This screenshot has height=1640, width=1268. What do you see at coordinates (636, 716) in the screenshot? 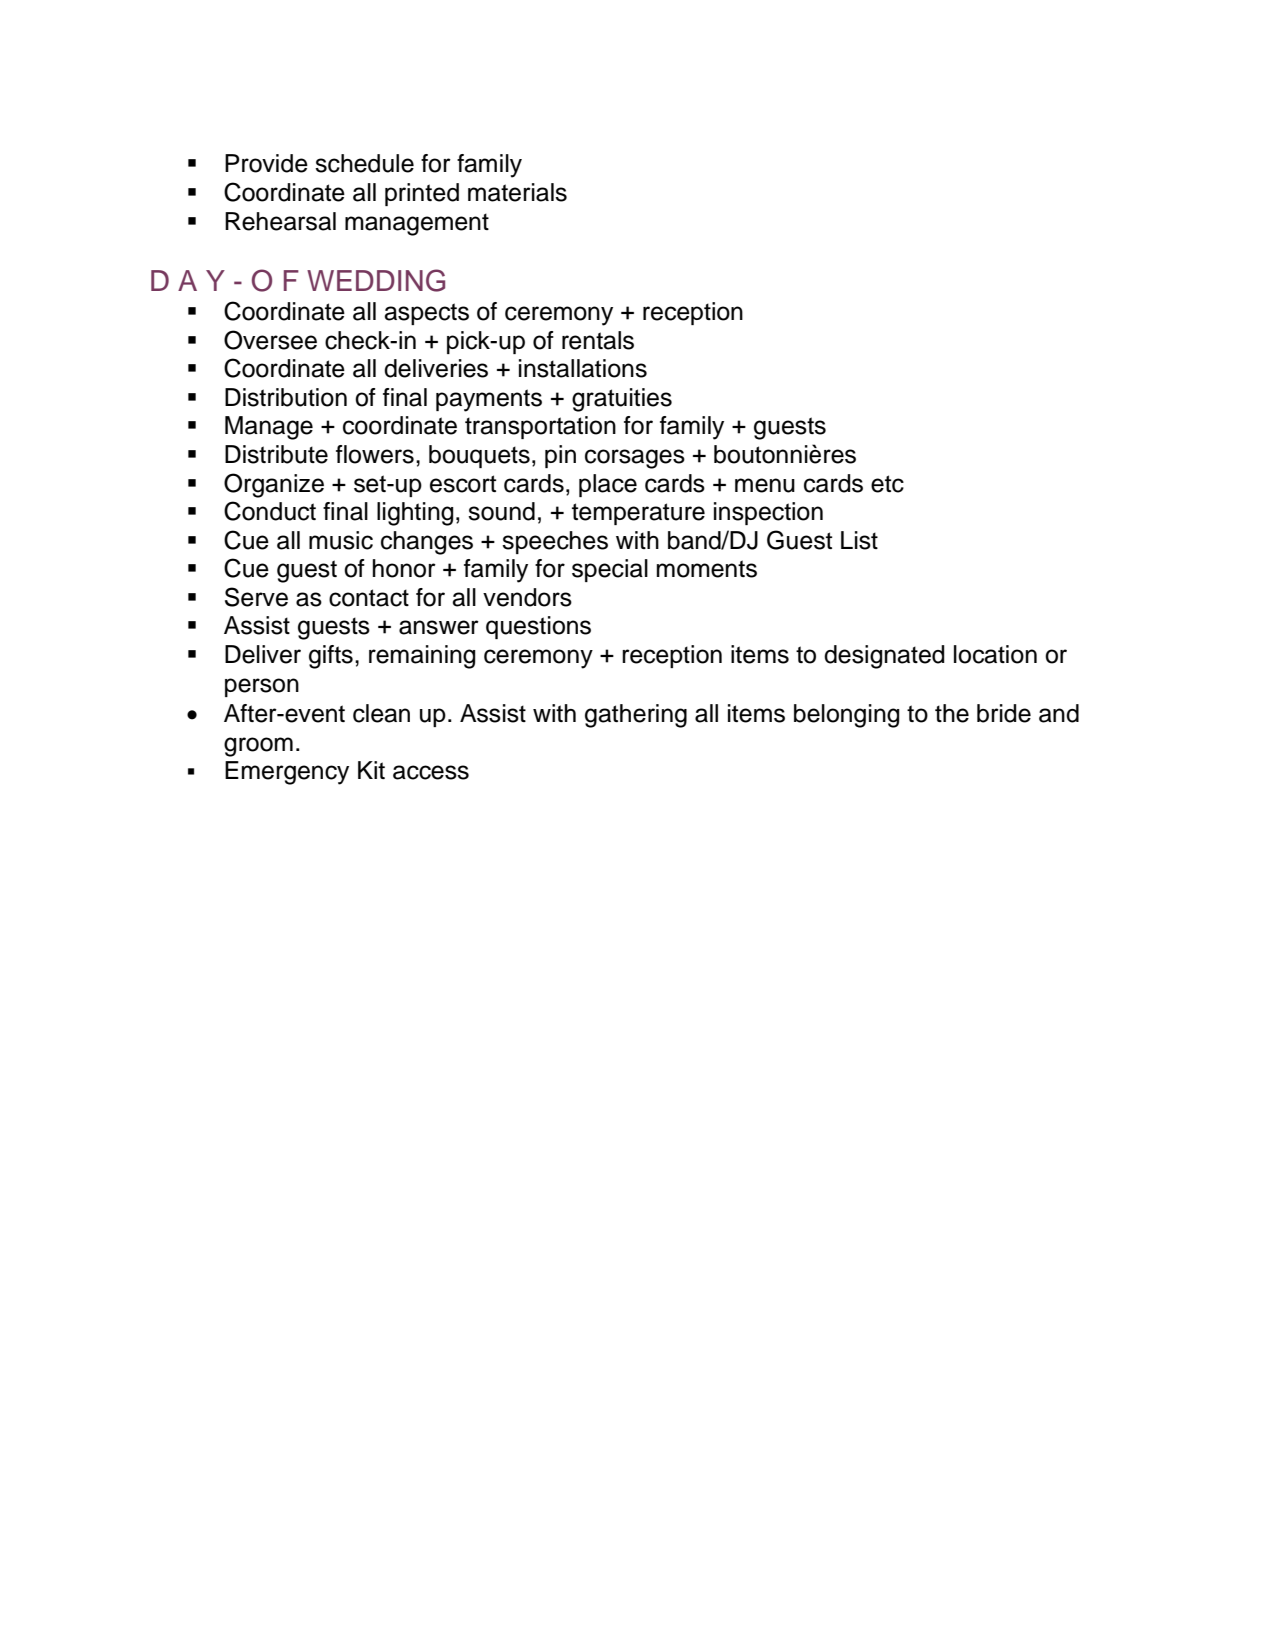
I see `gathering` at bounding box center [636, 716].
